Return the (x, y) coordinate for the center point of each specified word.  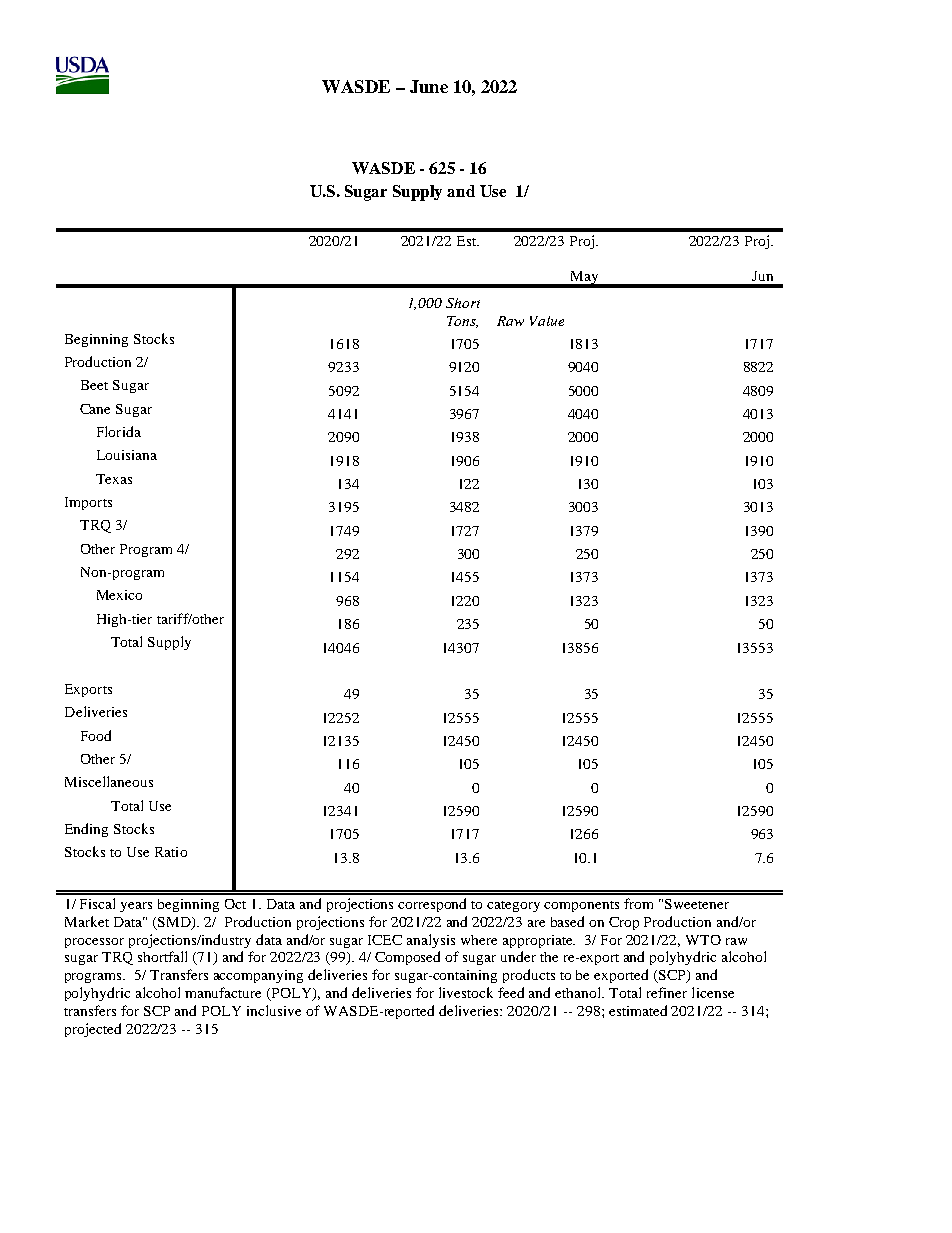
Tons (462, 322)
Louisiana (127, 455)
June (429, 86)
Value (547, 321)
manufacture (223, 992)
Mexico (119, 595)
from (638, 903)
